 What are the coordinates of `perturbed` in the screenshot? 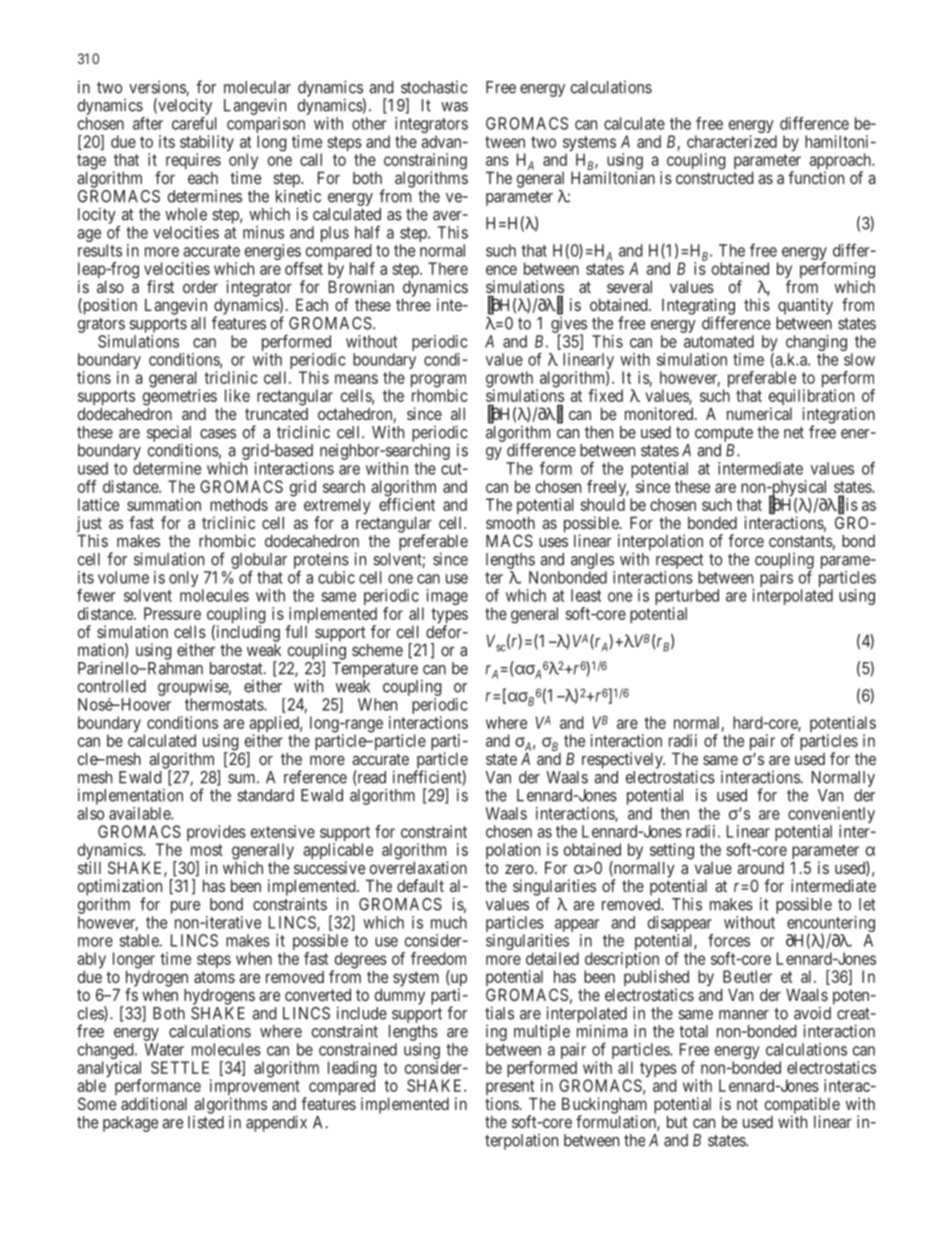 It's located at (687, 598).
